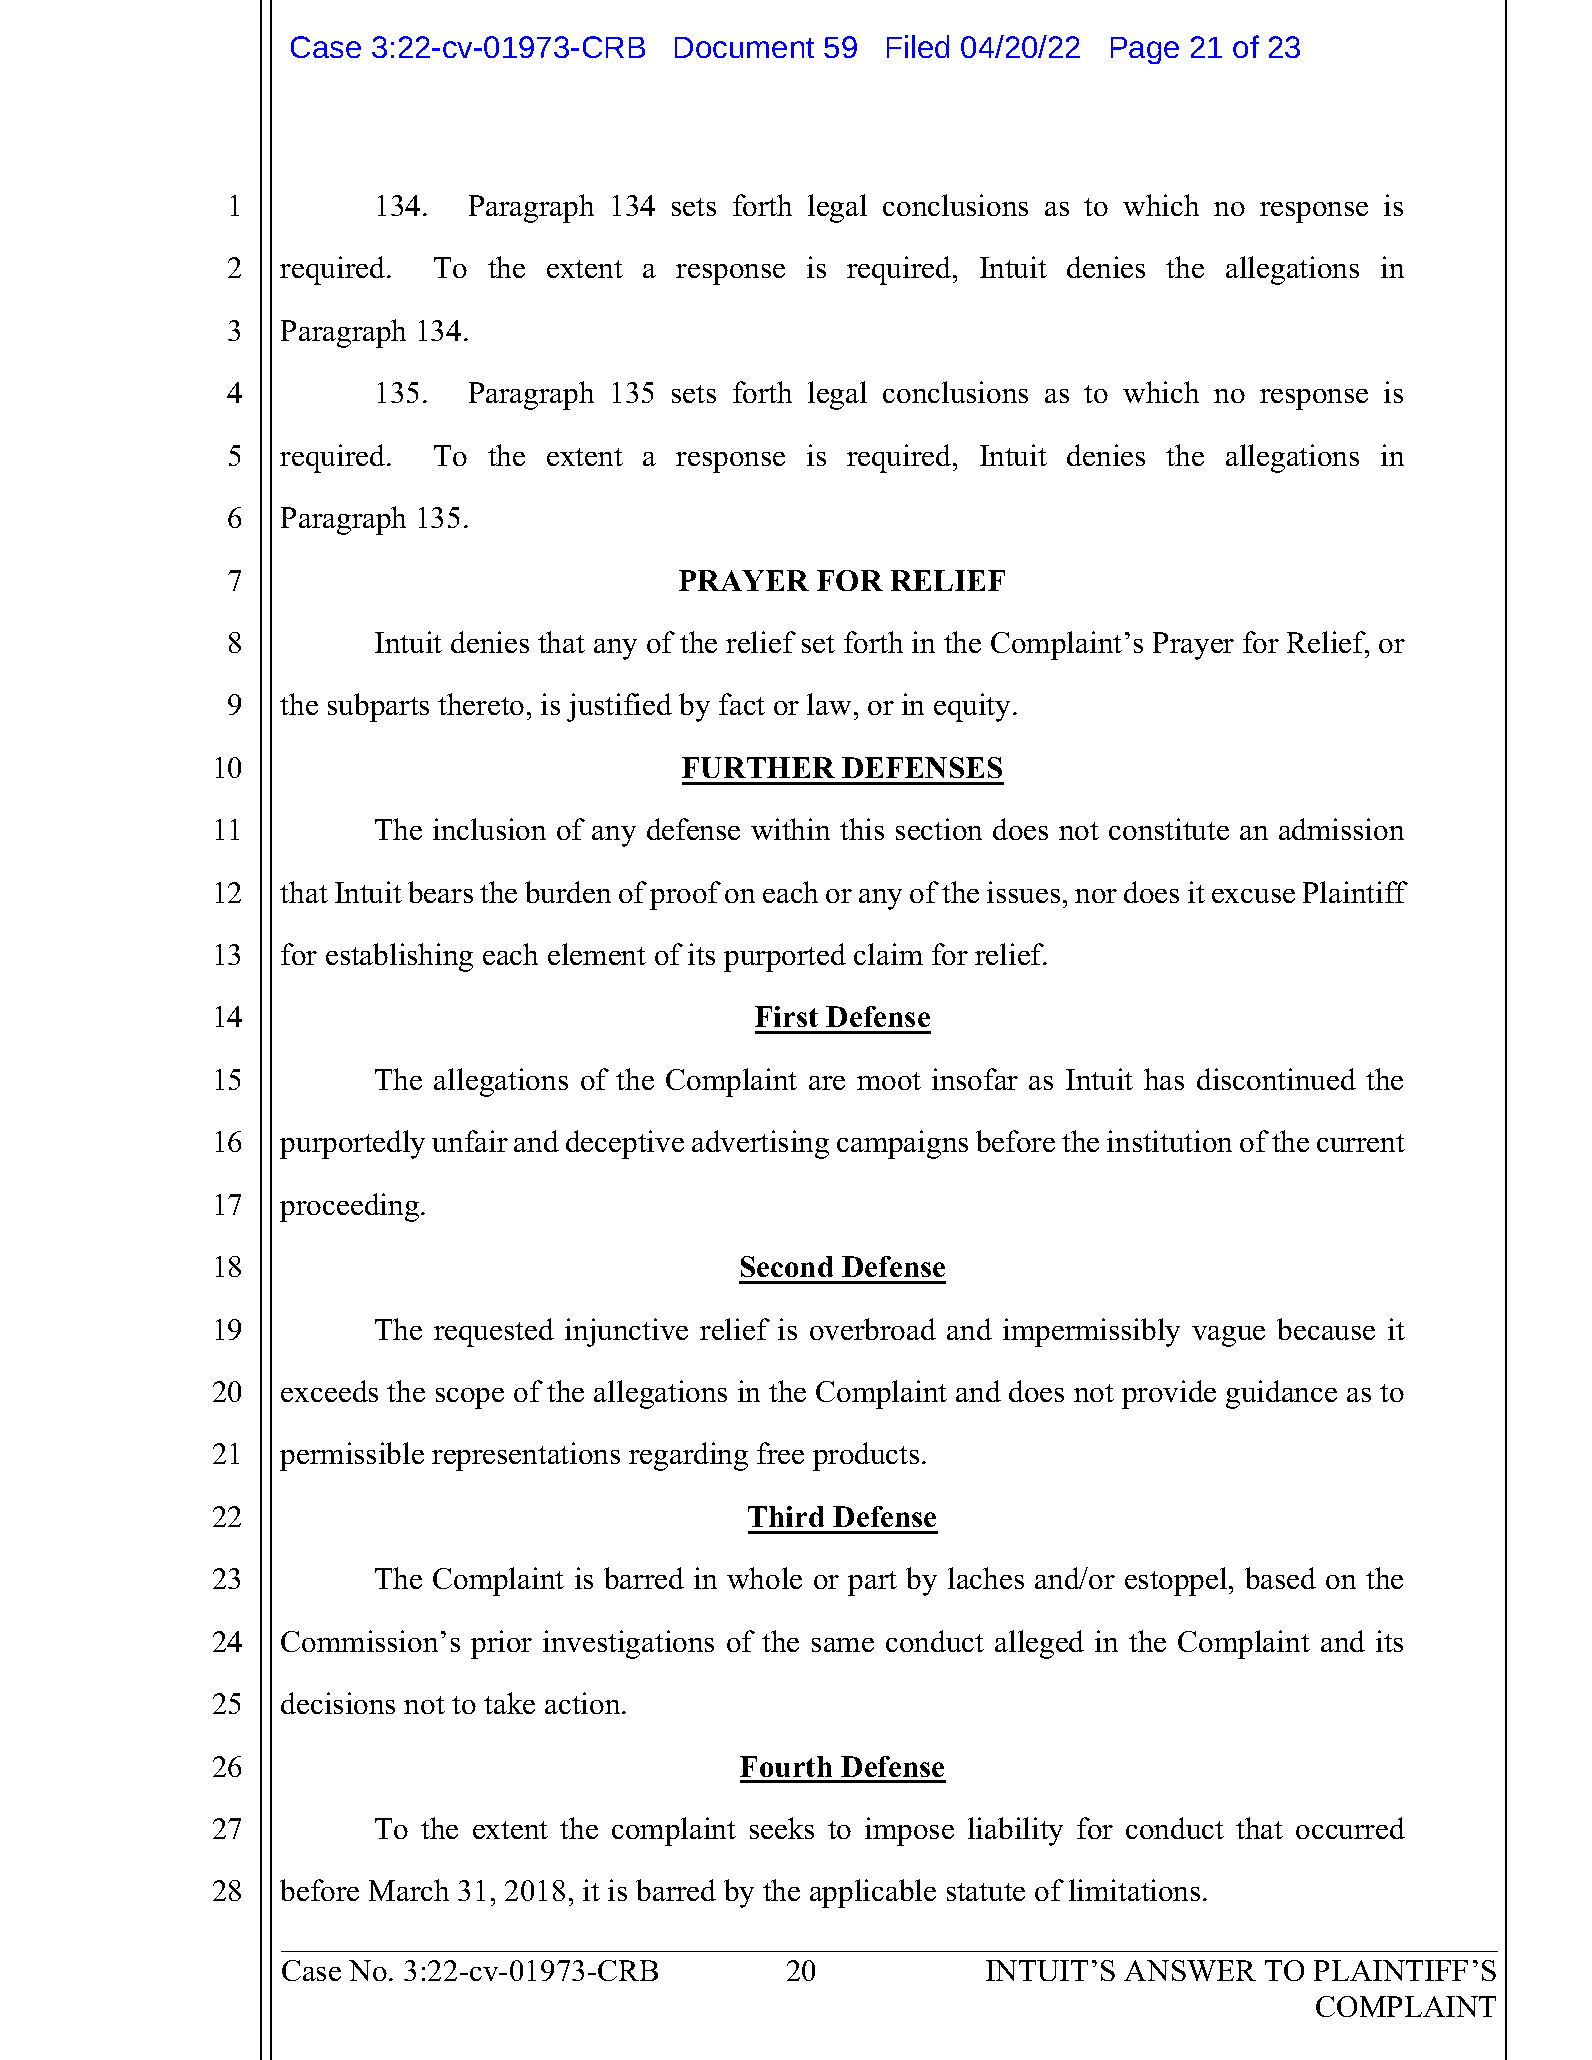 The width and height of the page is (1592, 2060). Describe the element at coordinates (1145, 50) in the page. I see `Page` at that location.
